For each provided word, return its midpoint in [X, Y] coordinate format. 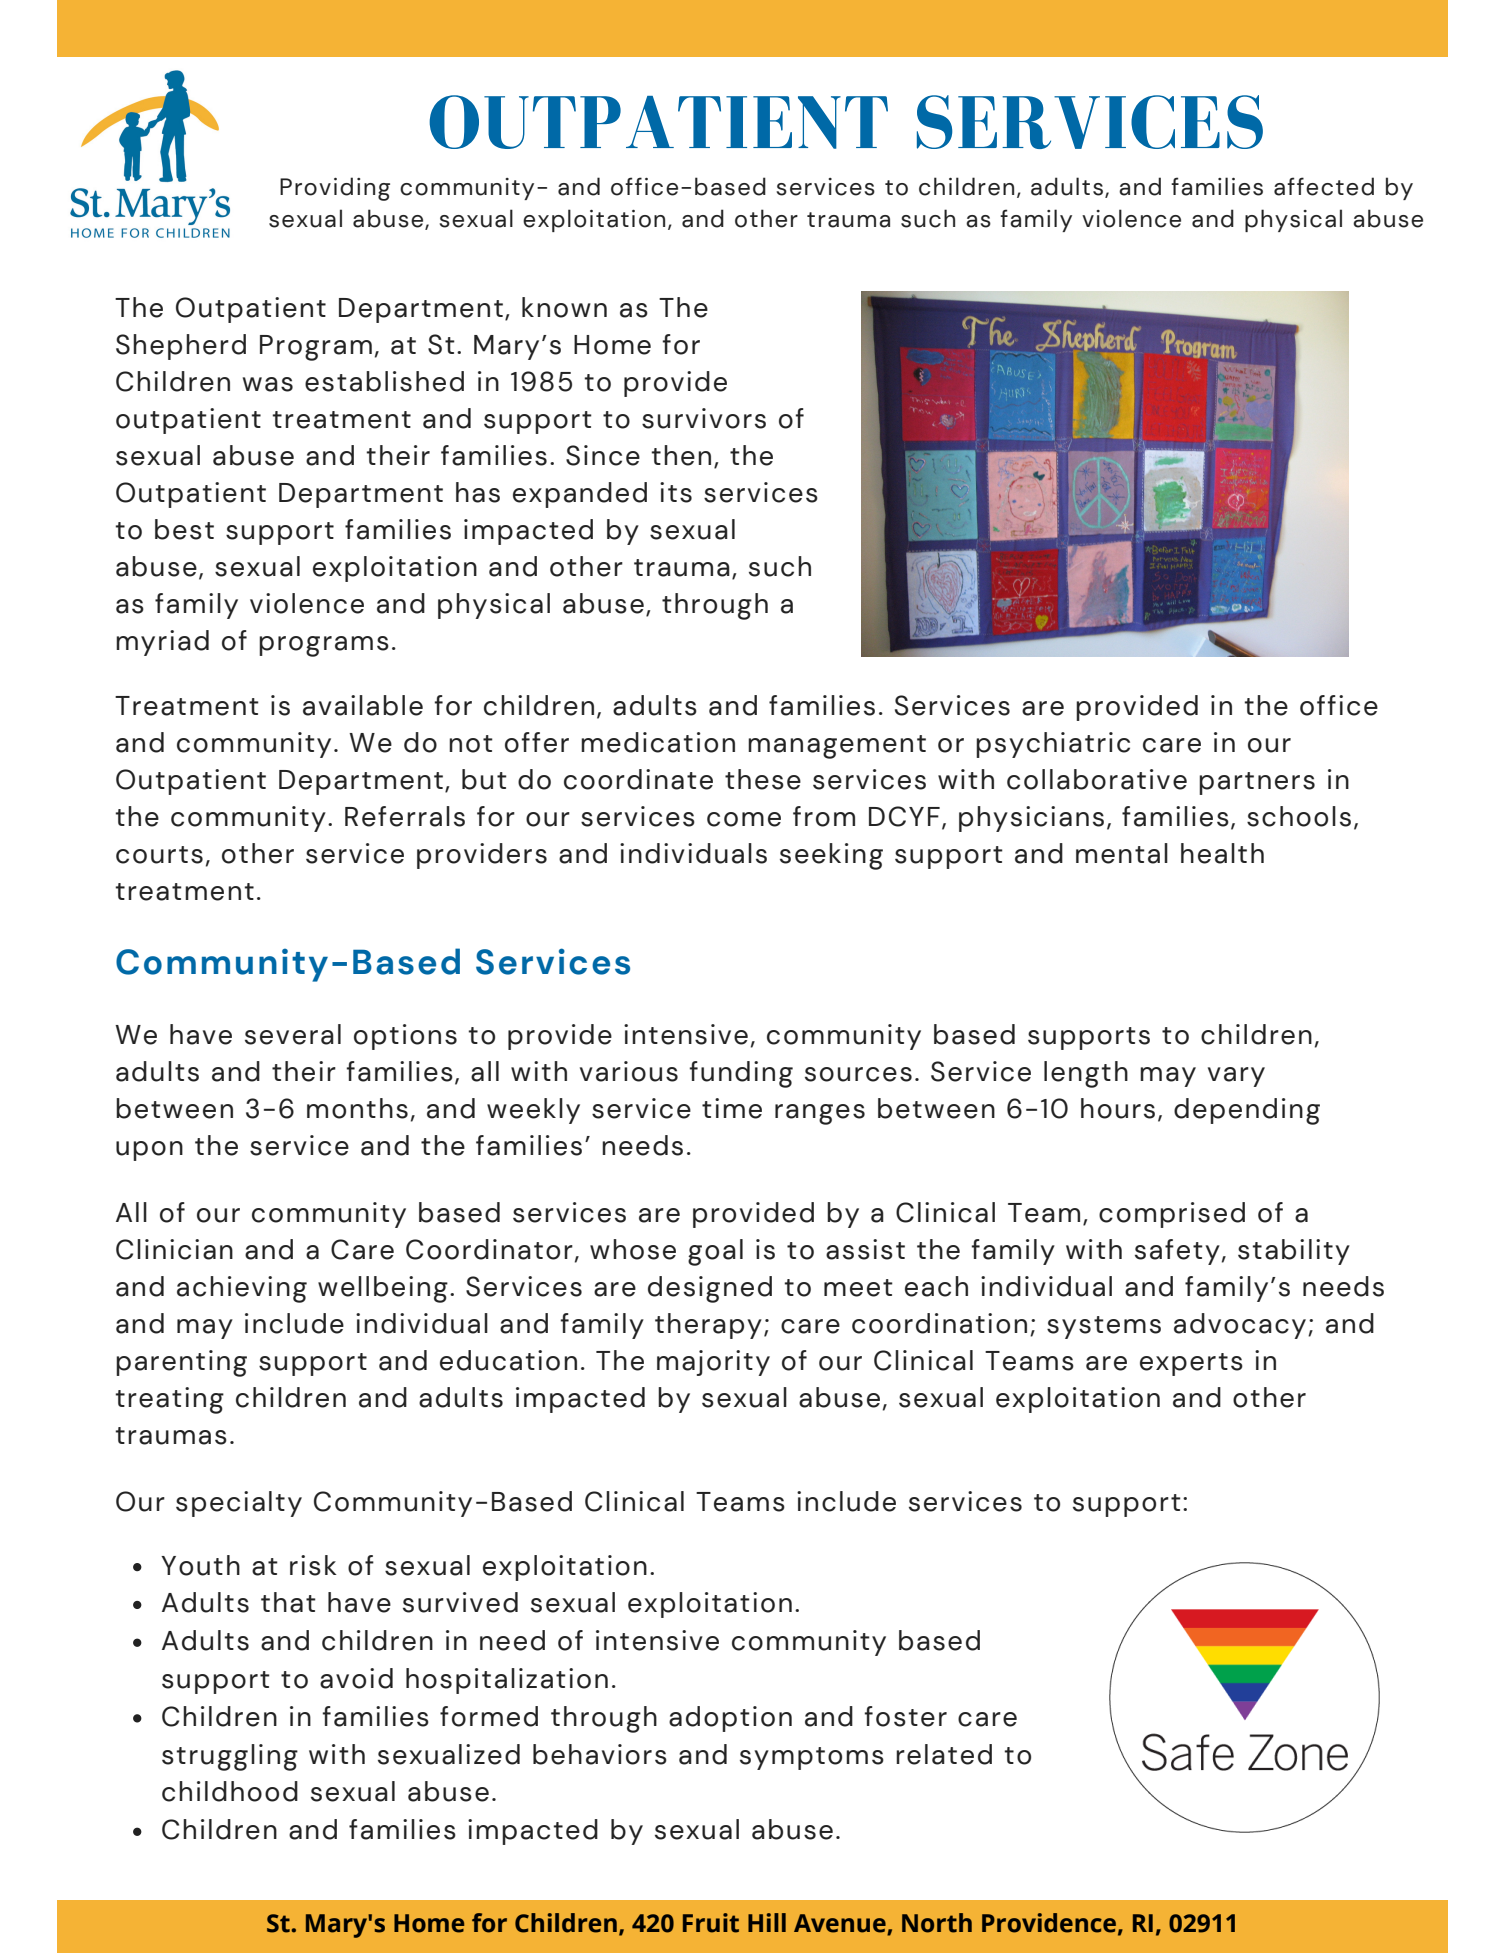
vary [1236, 1077]
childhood [230, 1791]
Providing [335, 189]
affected [1324, 186]
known [564, 307]
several [293, 1034]
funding [741, 1074]
